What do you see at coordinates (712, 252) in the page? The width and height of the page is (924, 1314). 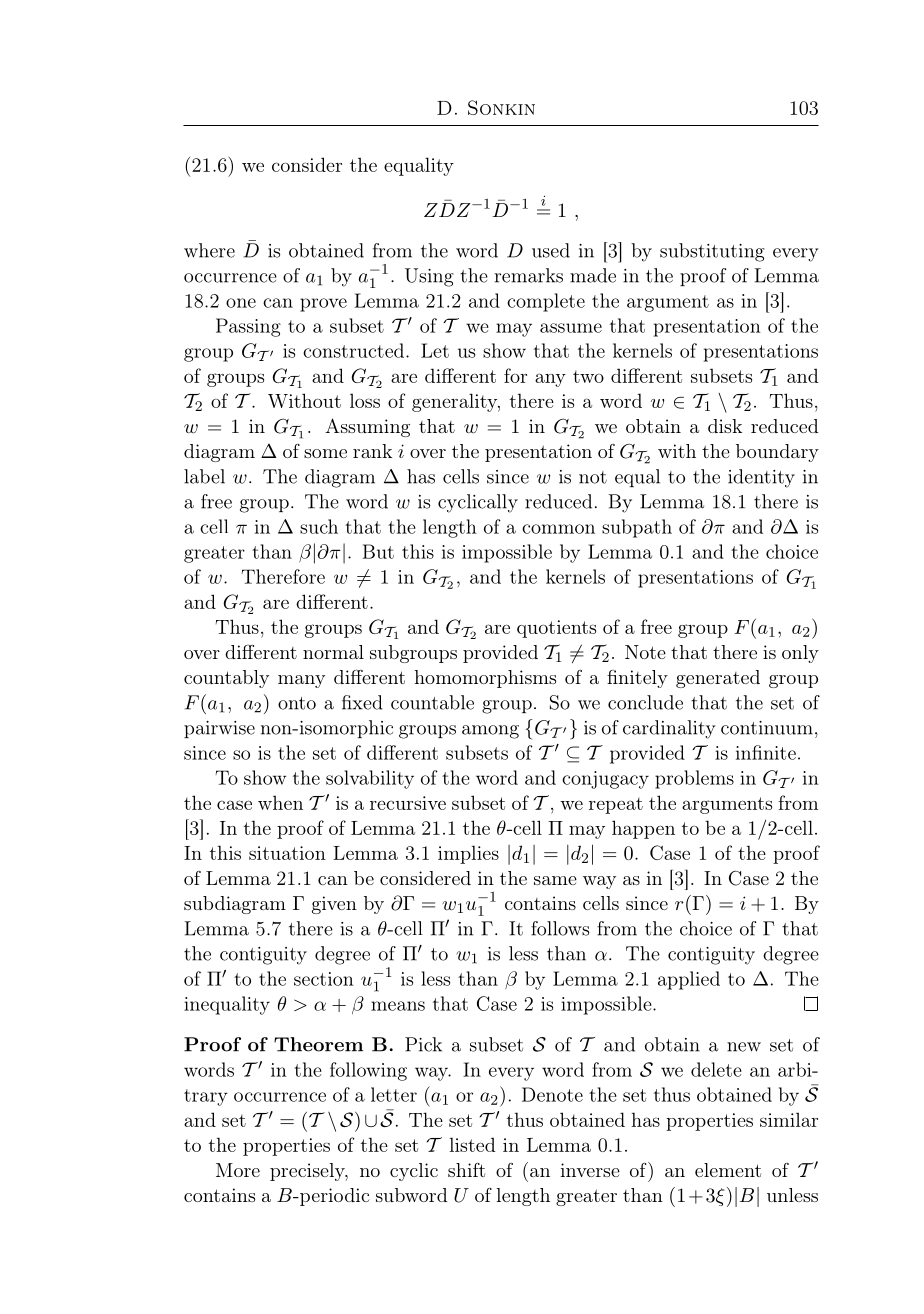 I see `substituting` at bounding box center [712, 252].
